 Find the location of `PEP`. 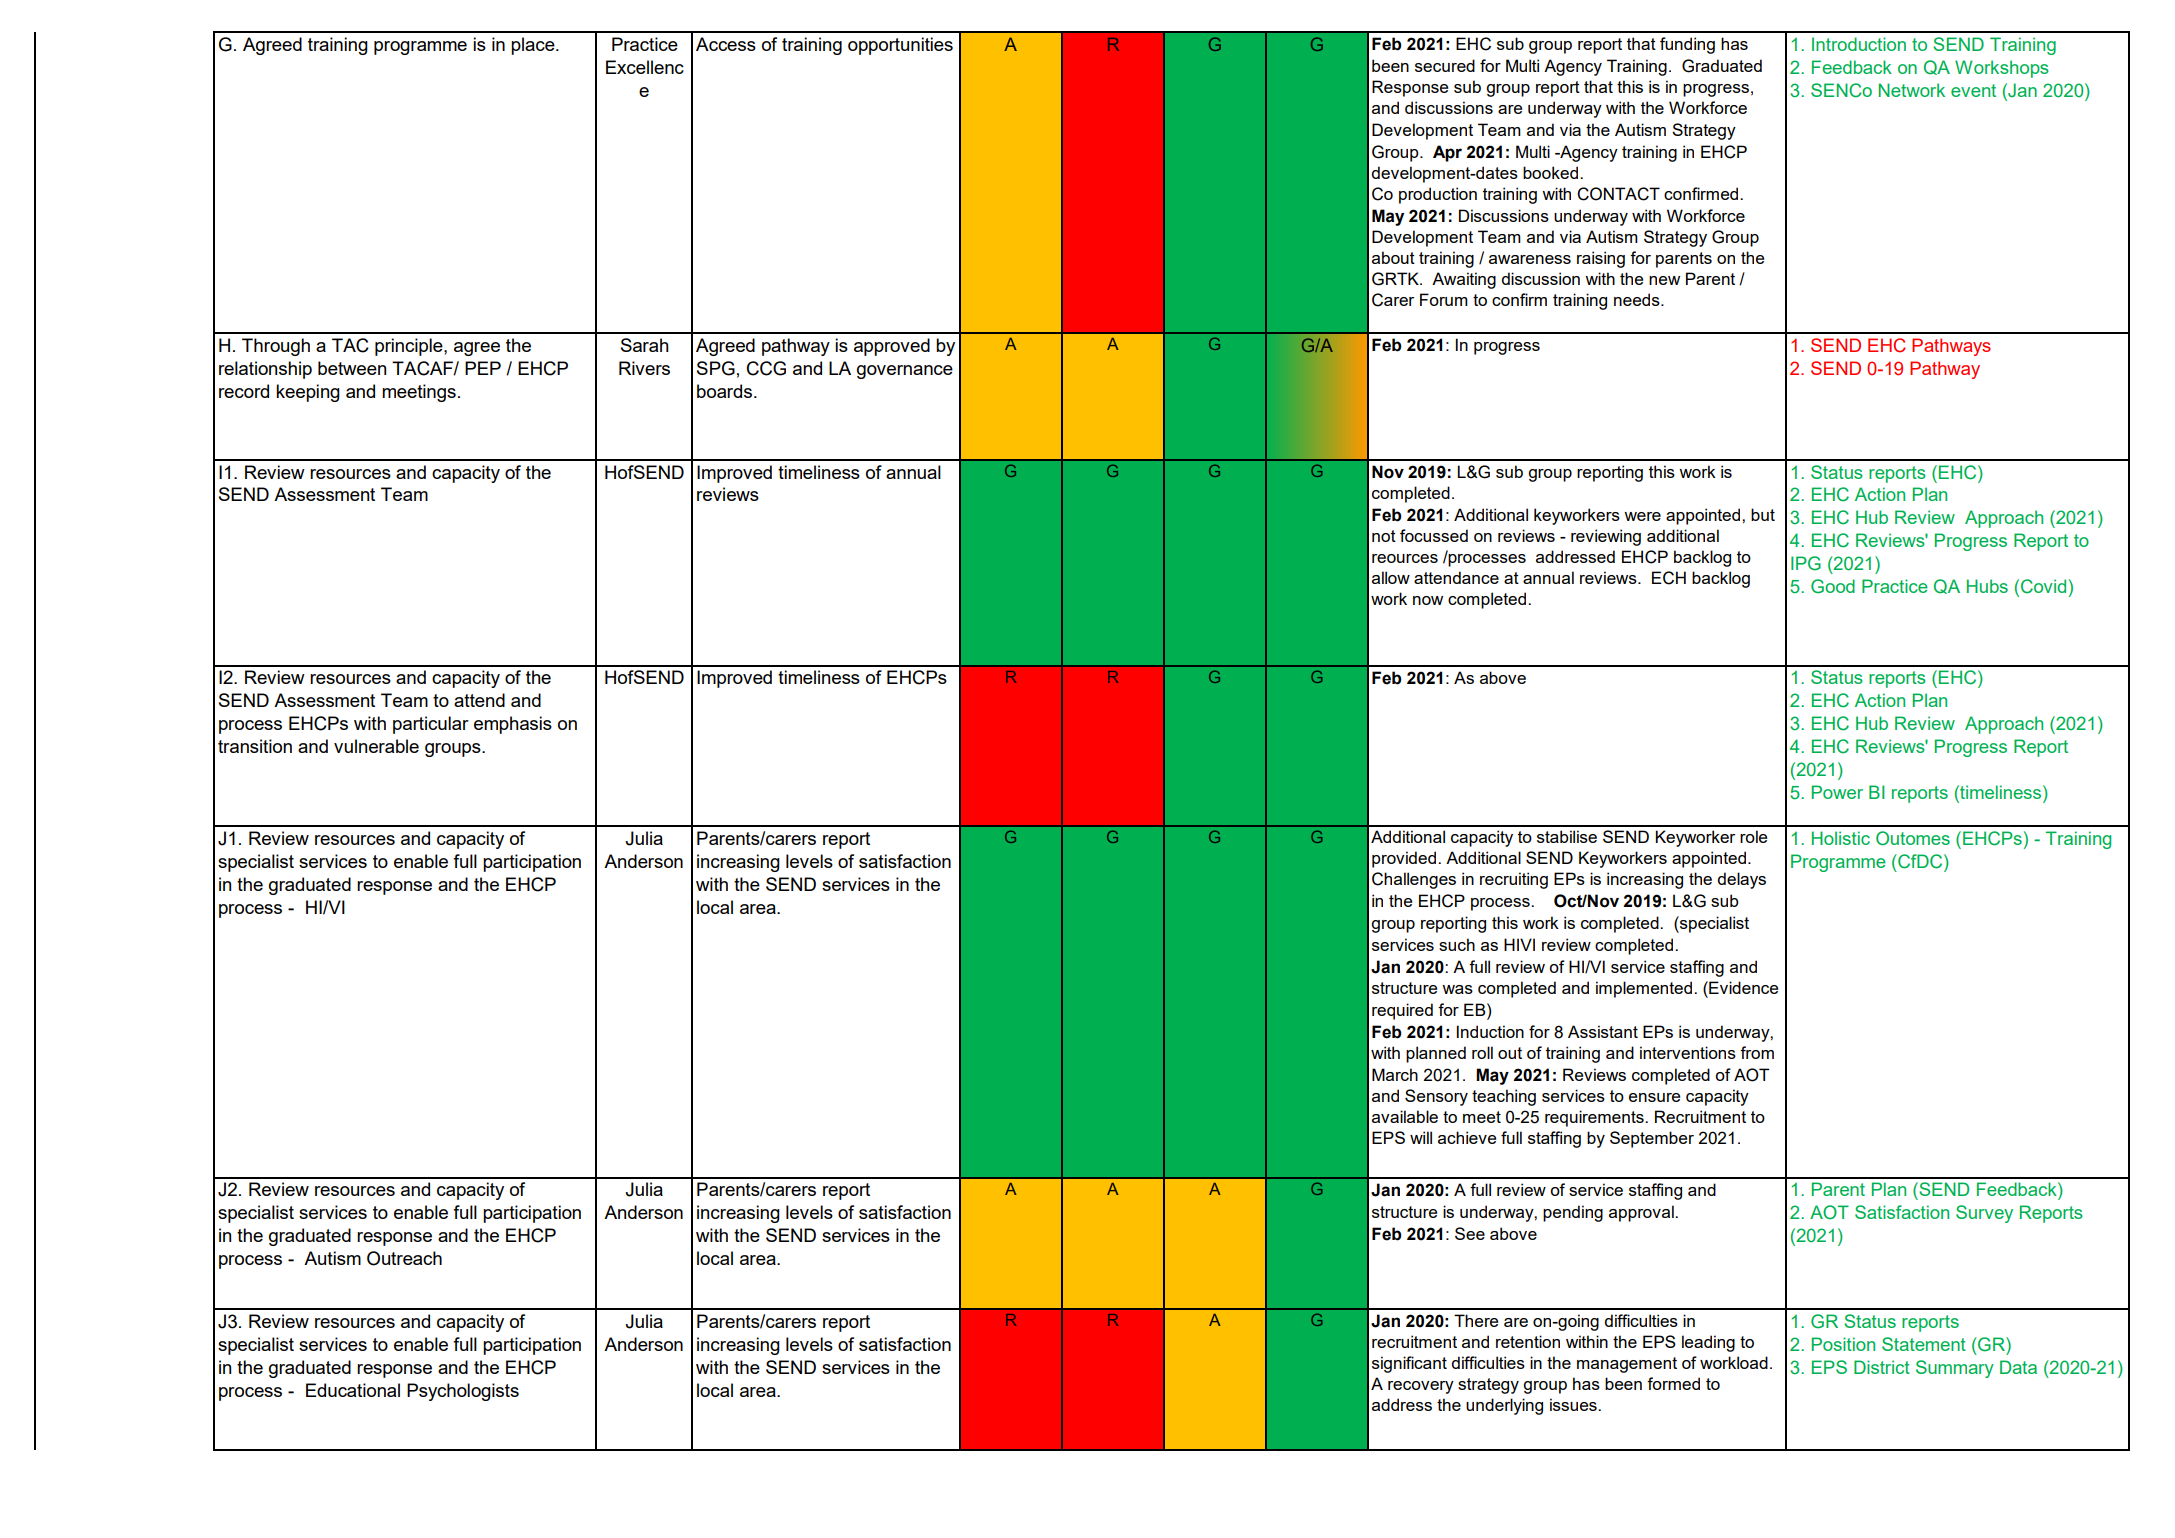

PEP is located at coordinates (483, 368).
